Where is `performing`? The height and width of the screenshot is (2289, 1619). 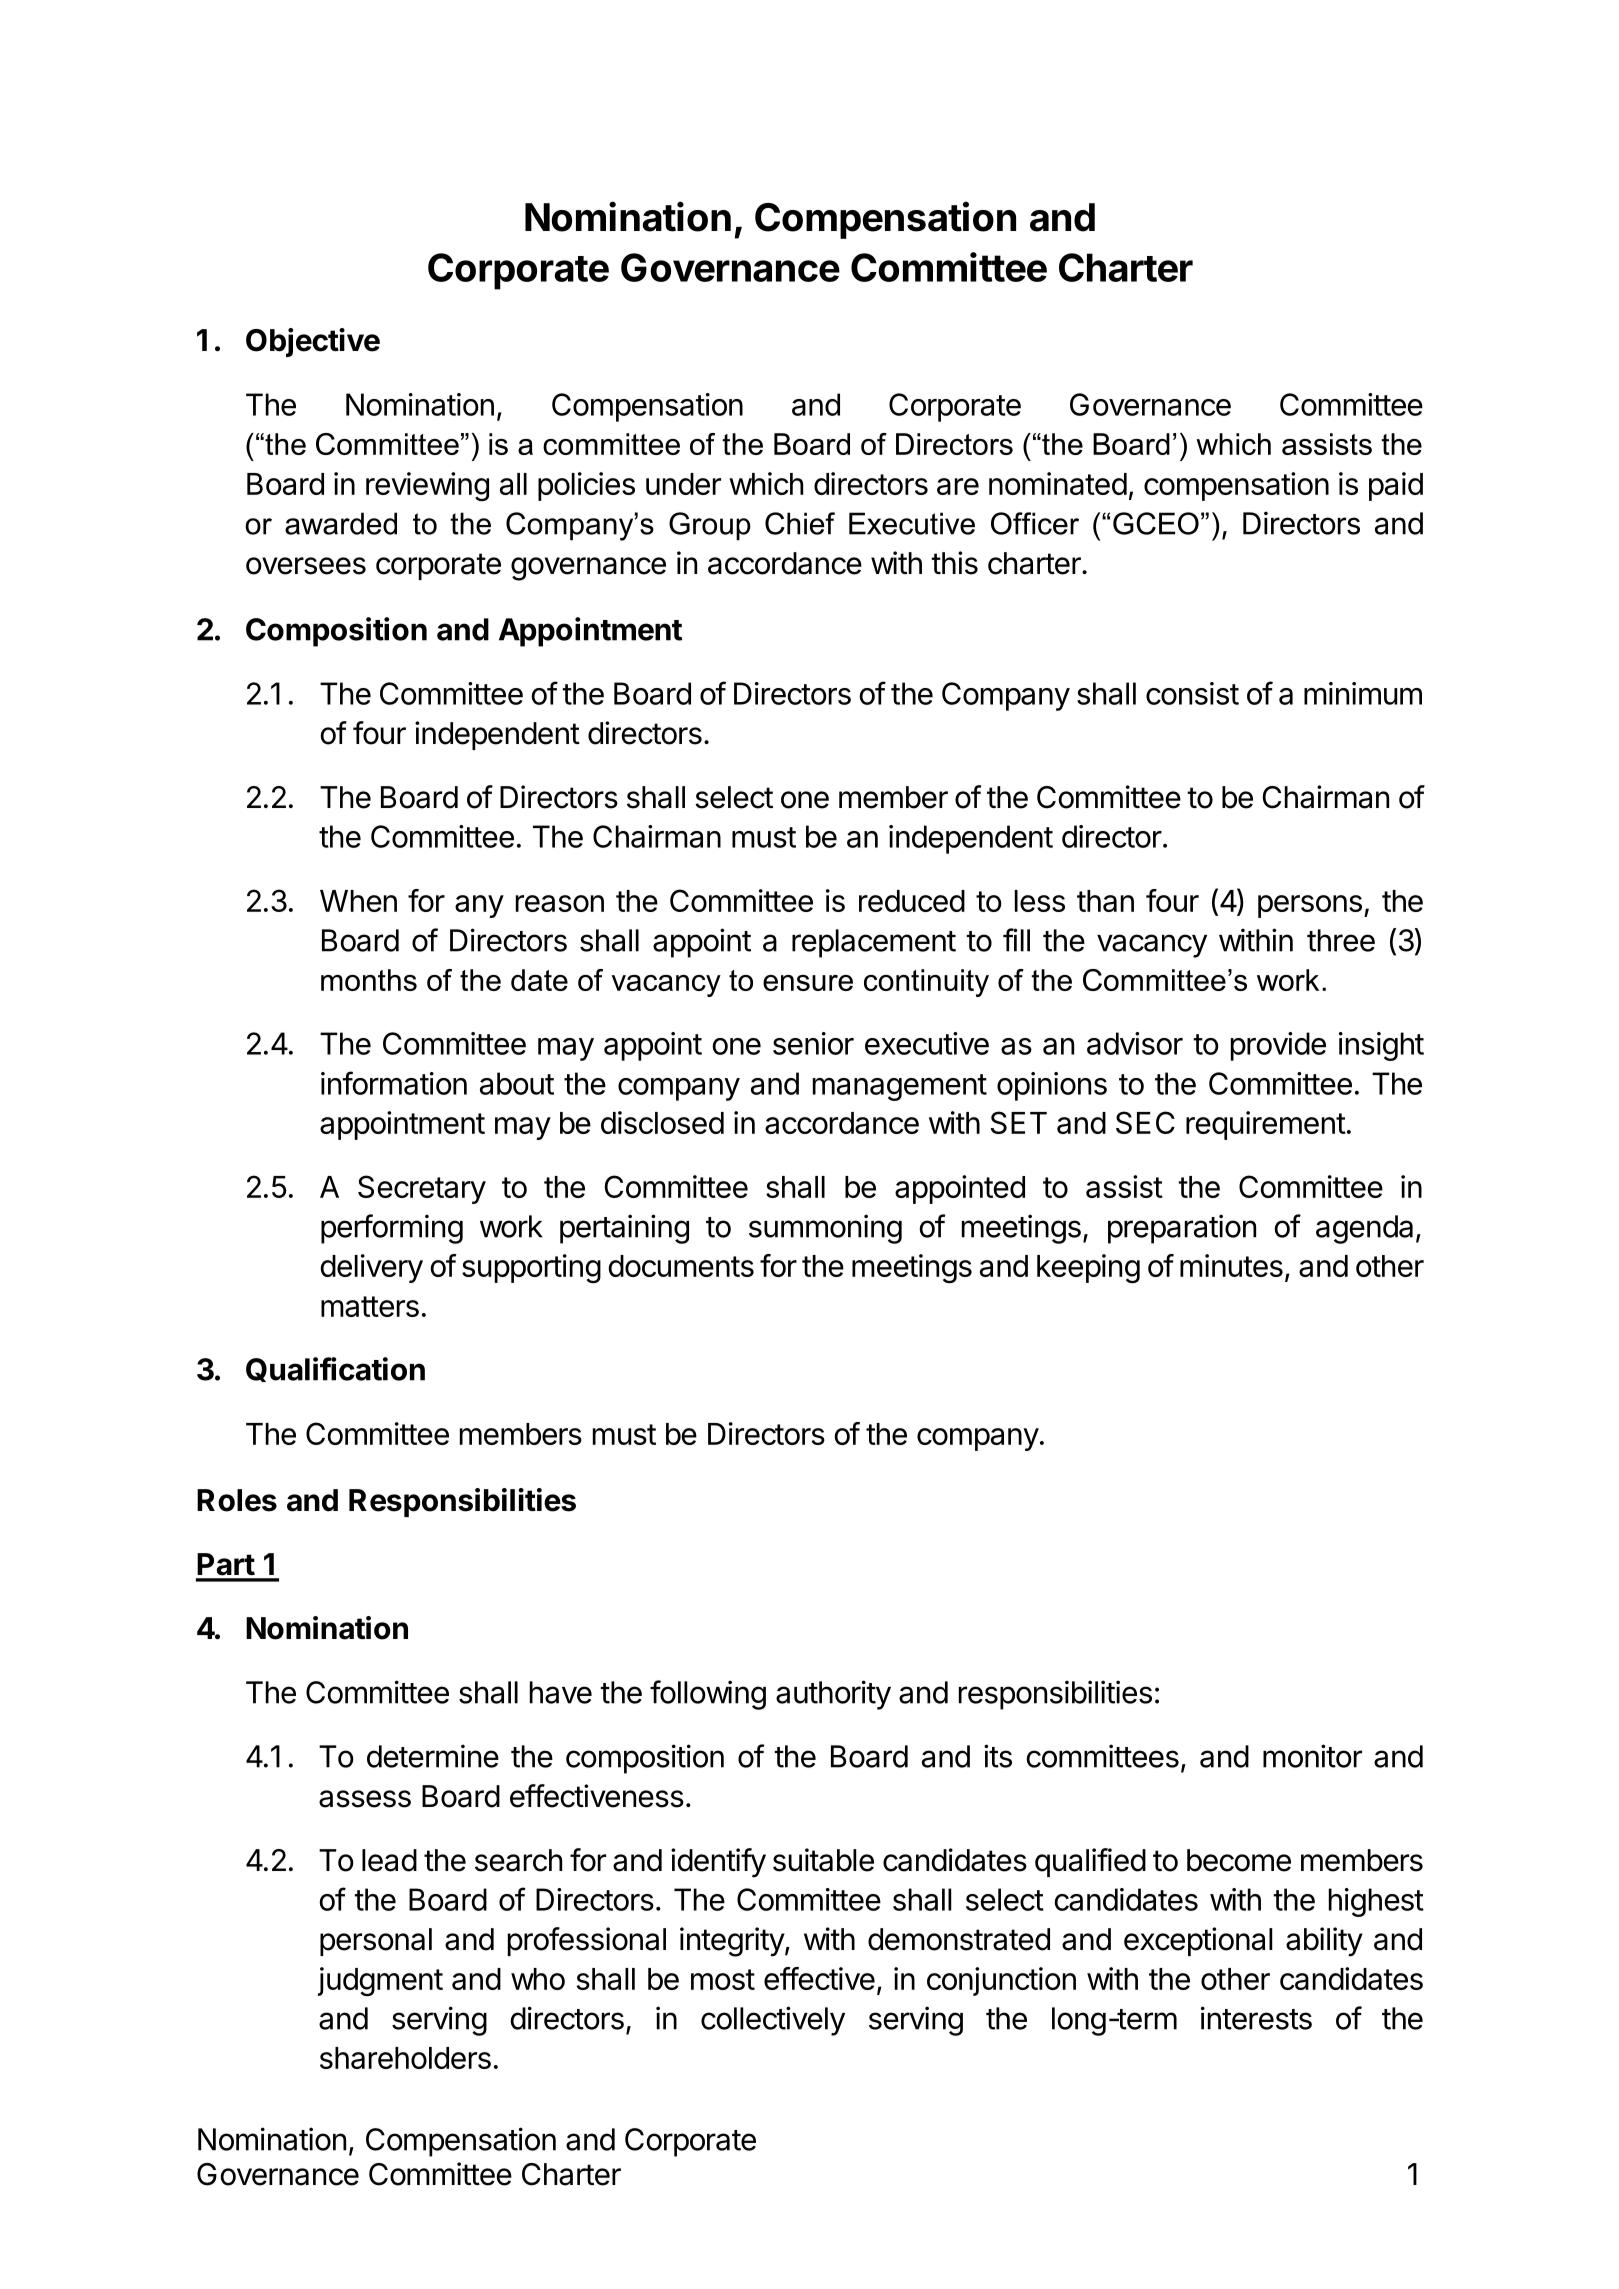 performing is located at coordinates (392, 1229).
